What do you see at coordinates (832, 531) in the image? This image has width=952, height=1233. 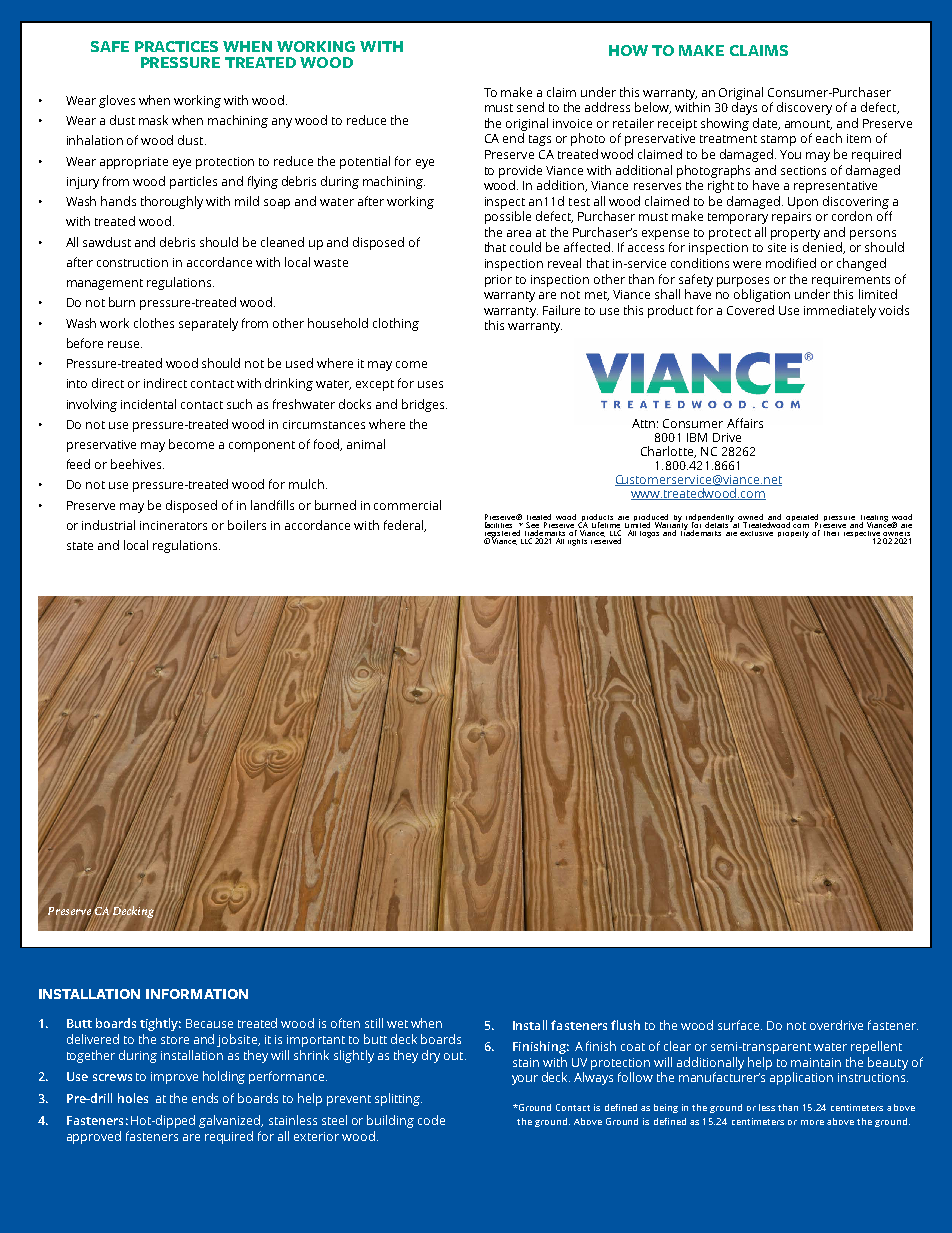 I see `their` at bounding box center [832, 531].
